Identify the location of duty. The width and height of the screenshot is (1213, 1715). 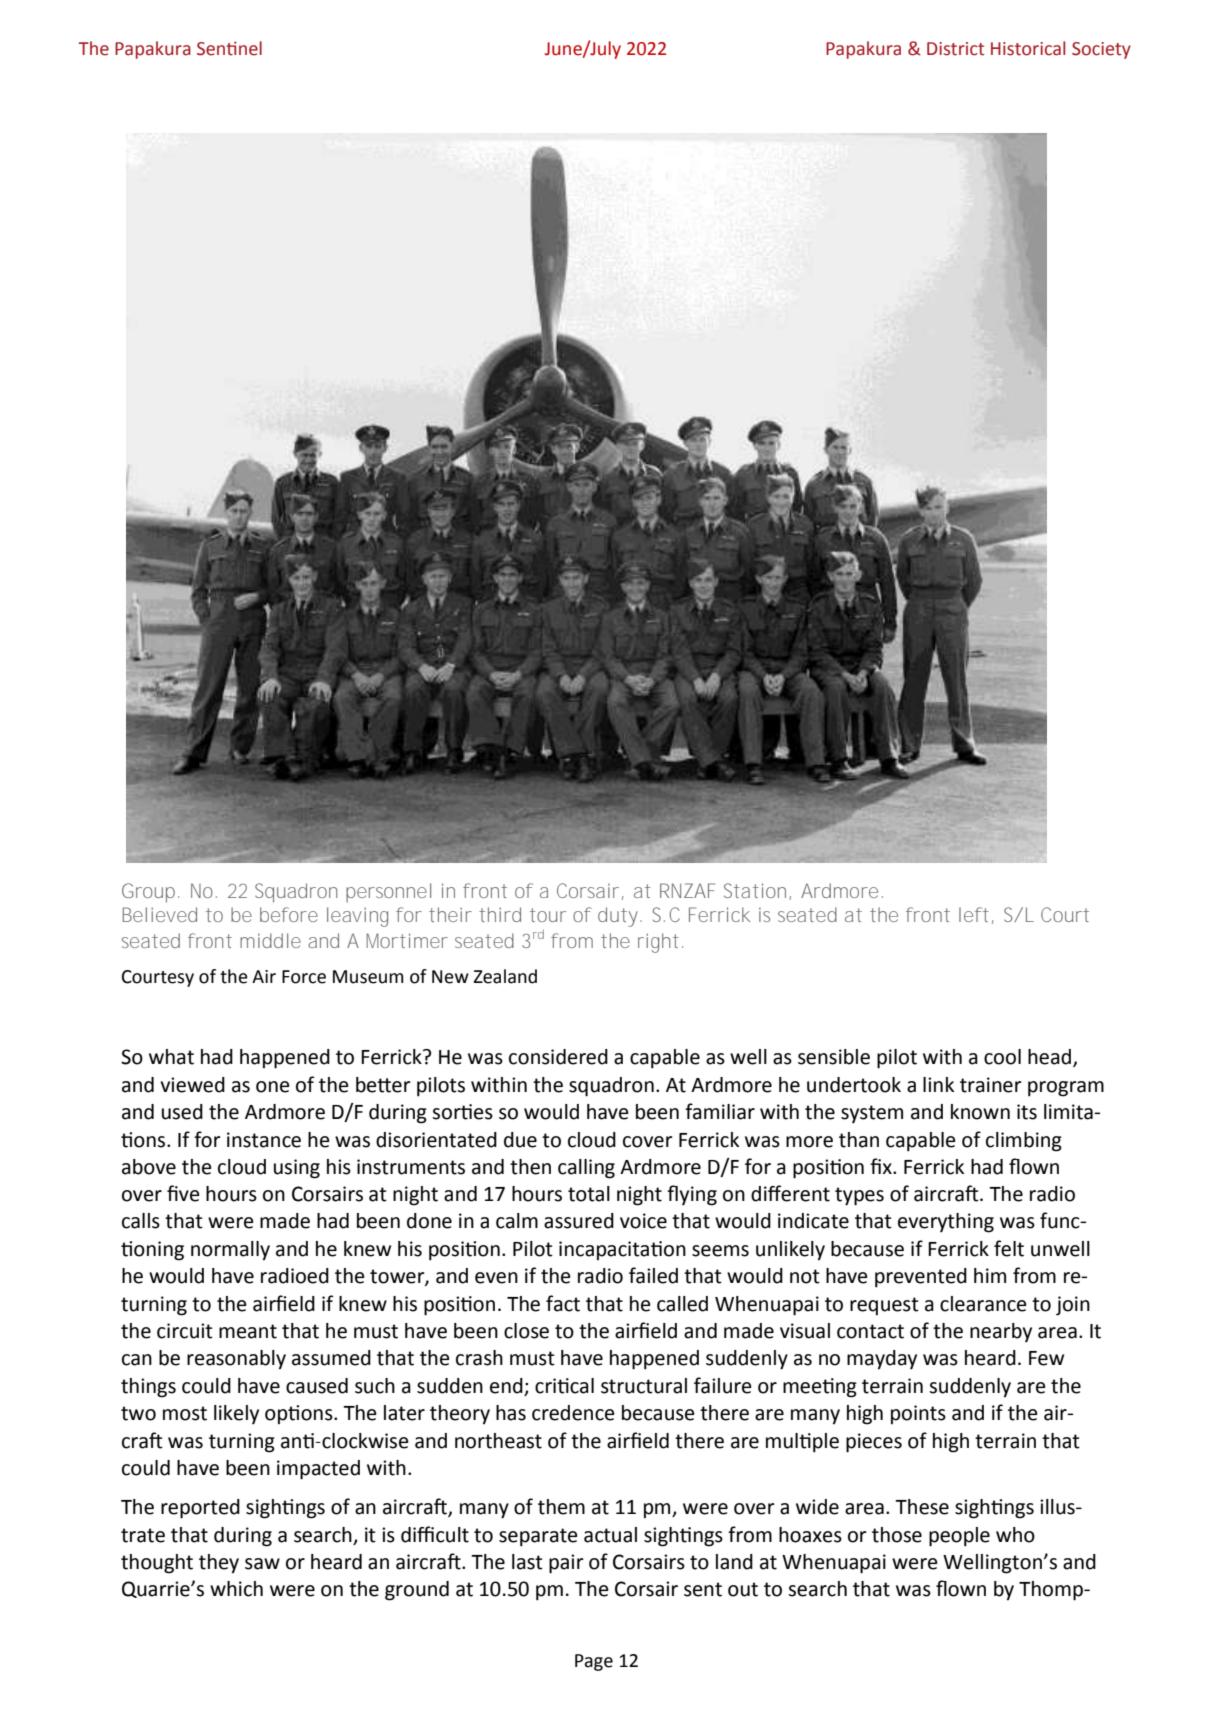
(620, 917).
